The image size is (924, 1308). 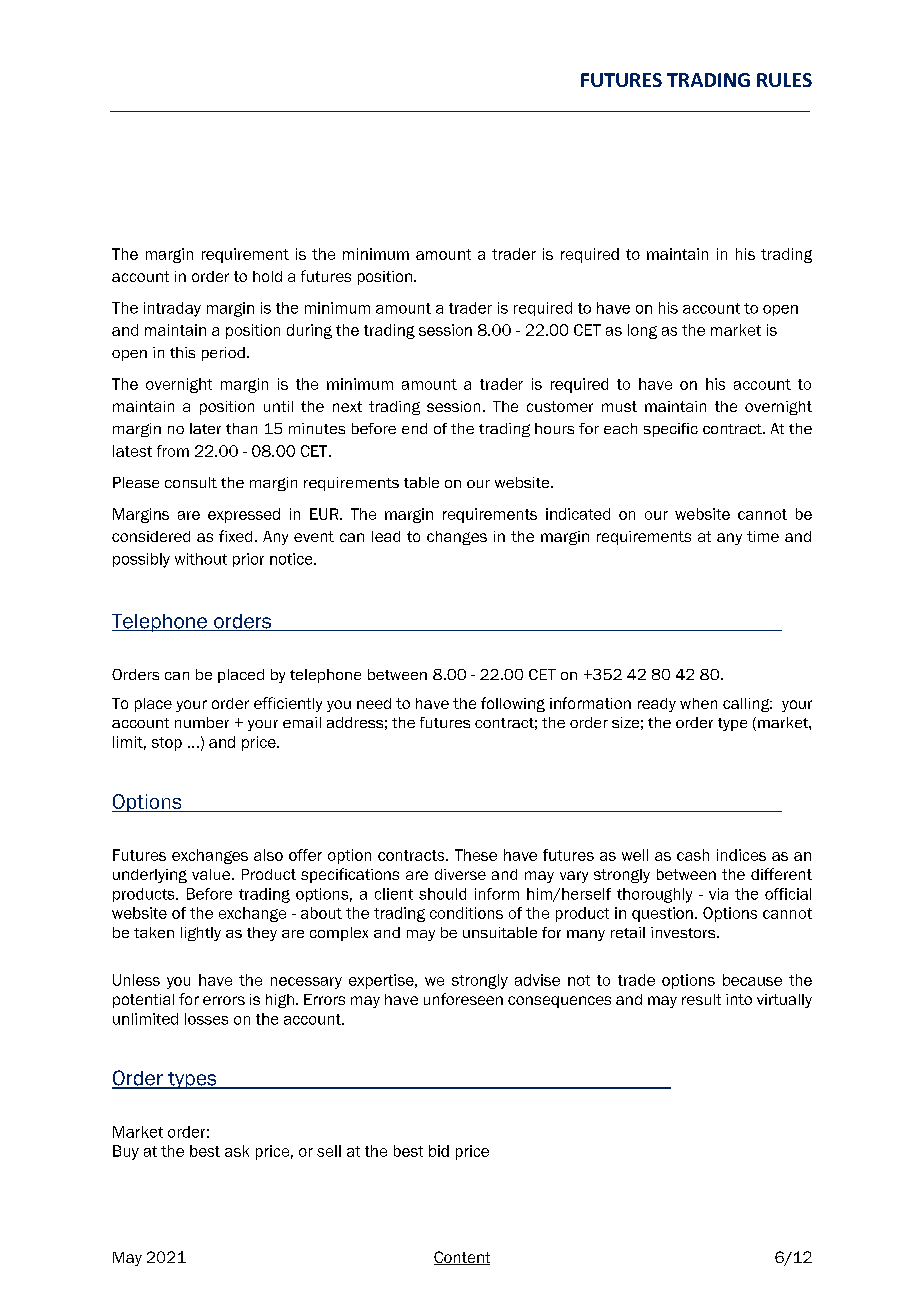 I want to click on when, so click(x=698, y=703).
